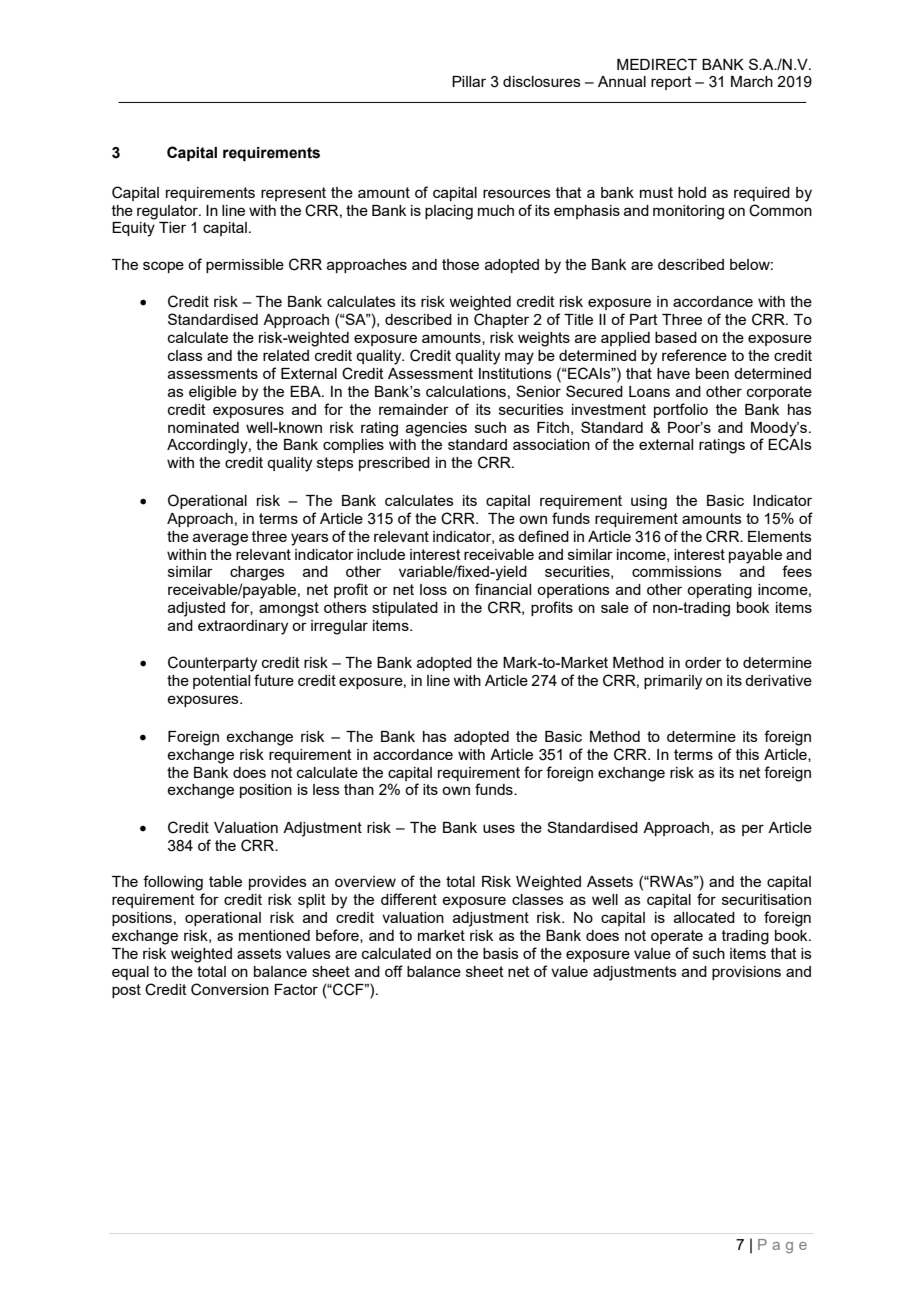 This image has width=924, height=1308. I want to click on uses, so click(499, 828).
